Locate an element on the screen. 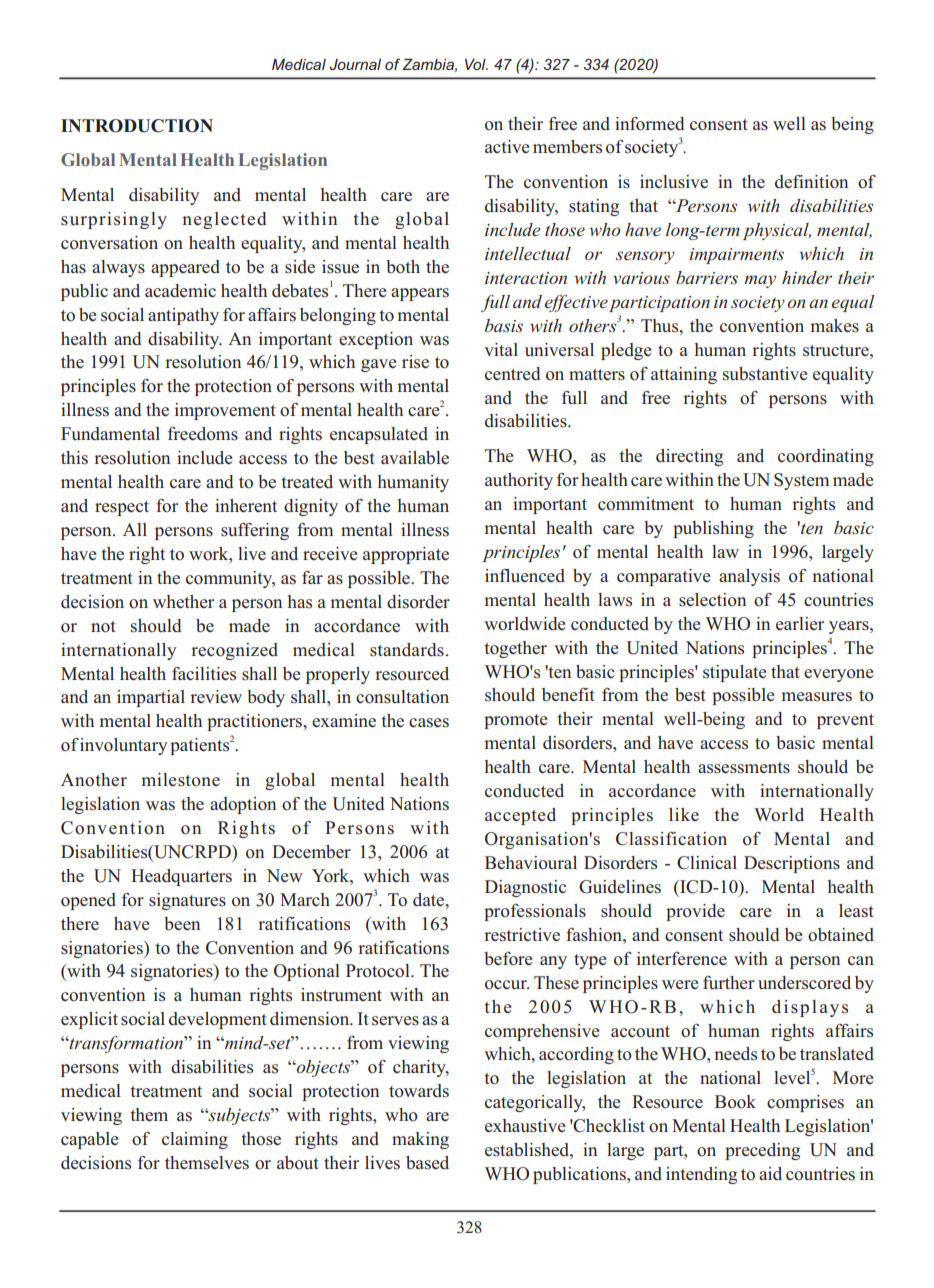 The width and height of the screenshot is (934, 1288). whether is located at coordinates (183, 602).
